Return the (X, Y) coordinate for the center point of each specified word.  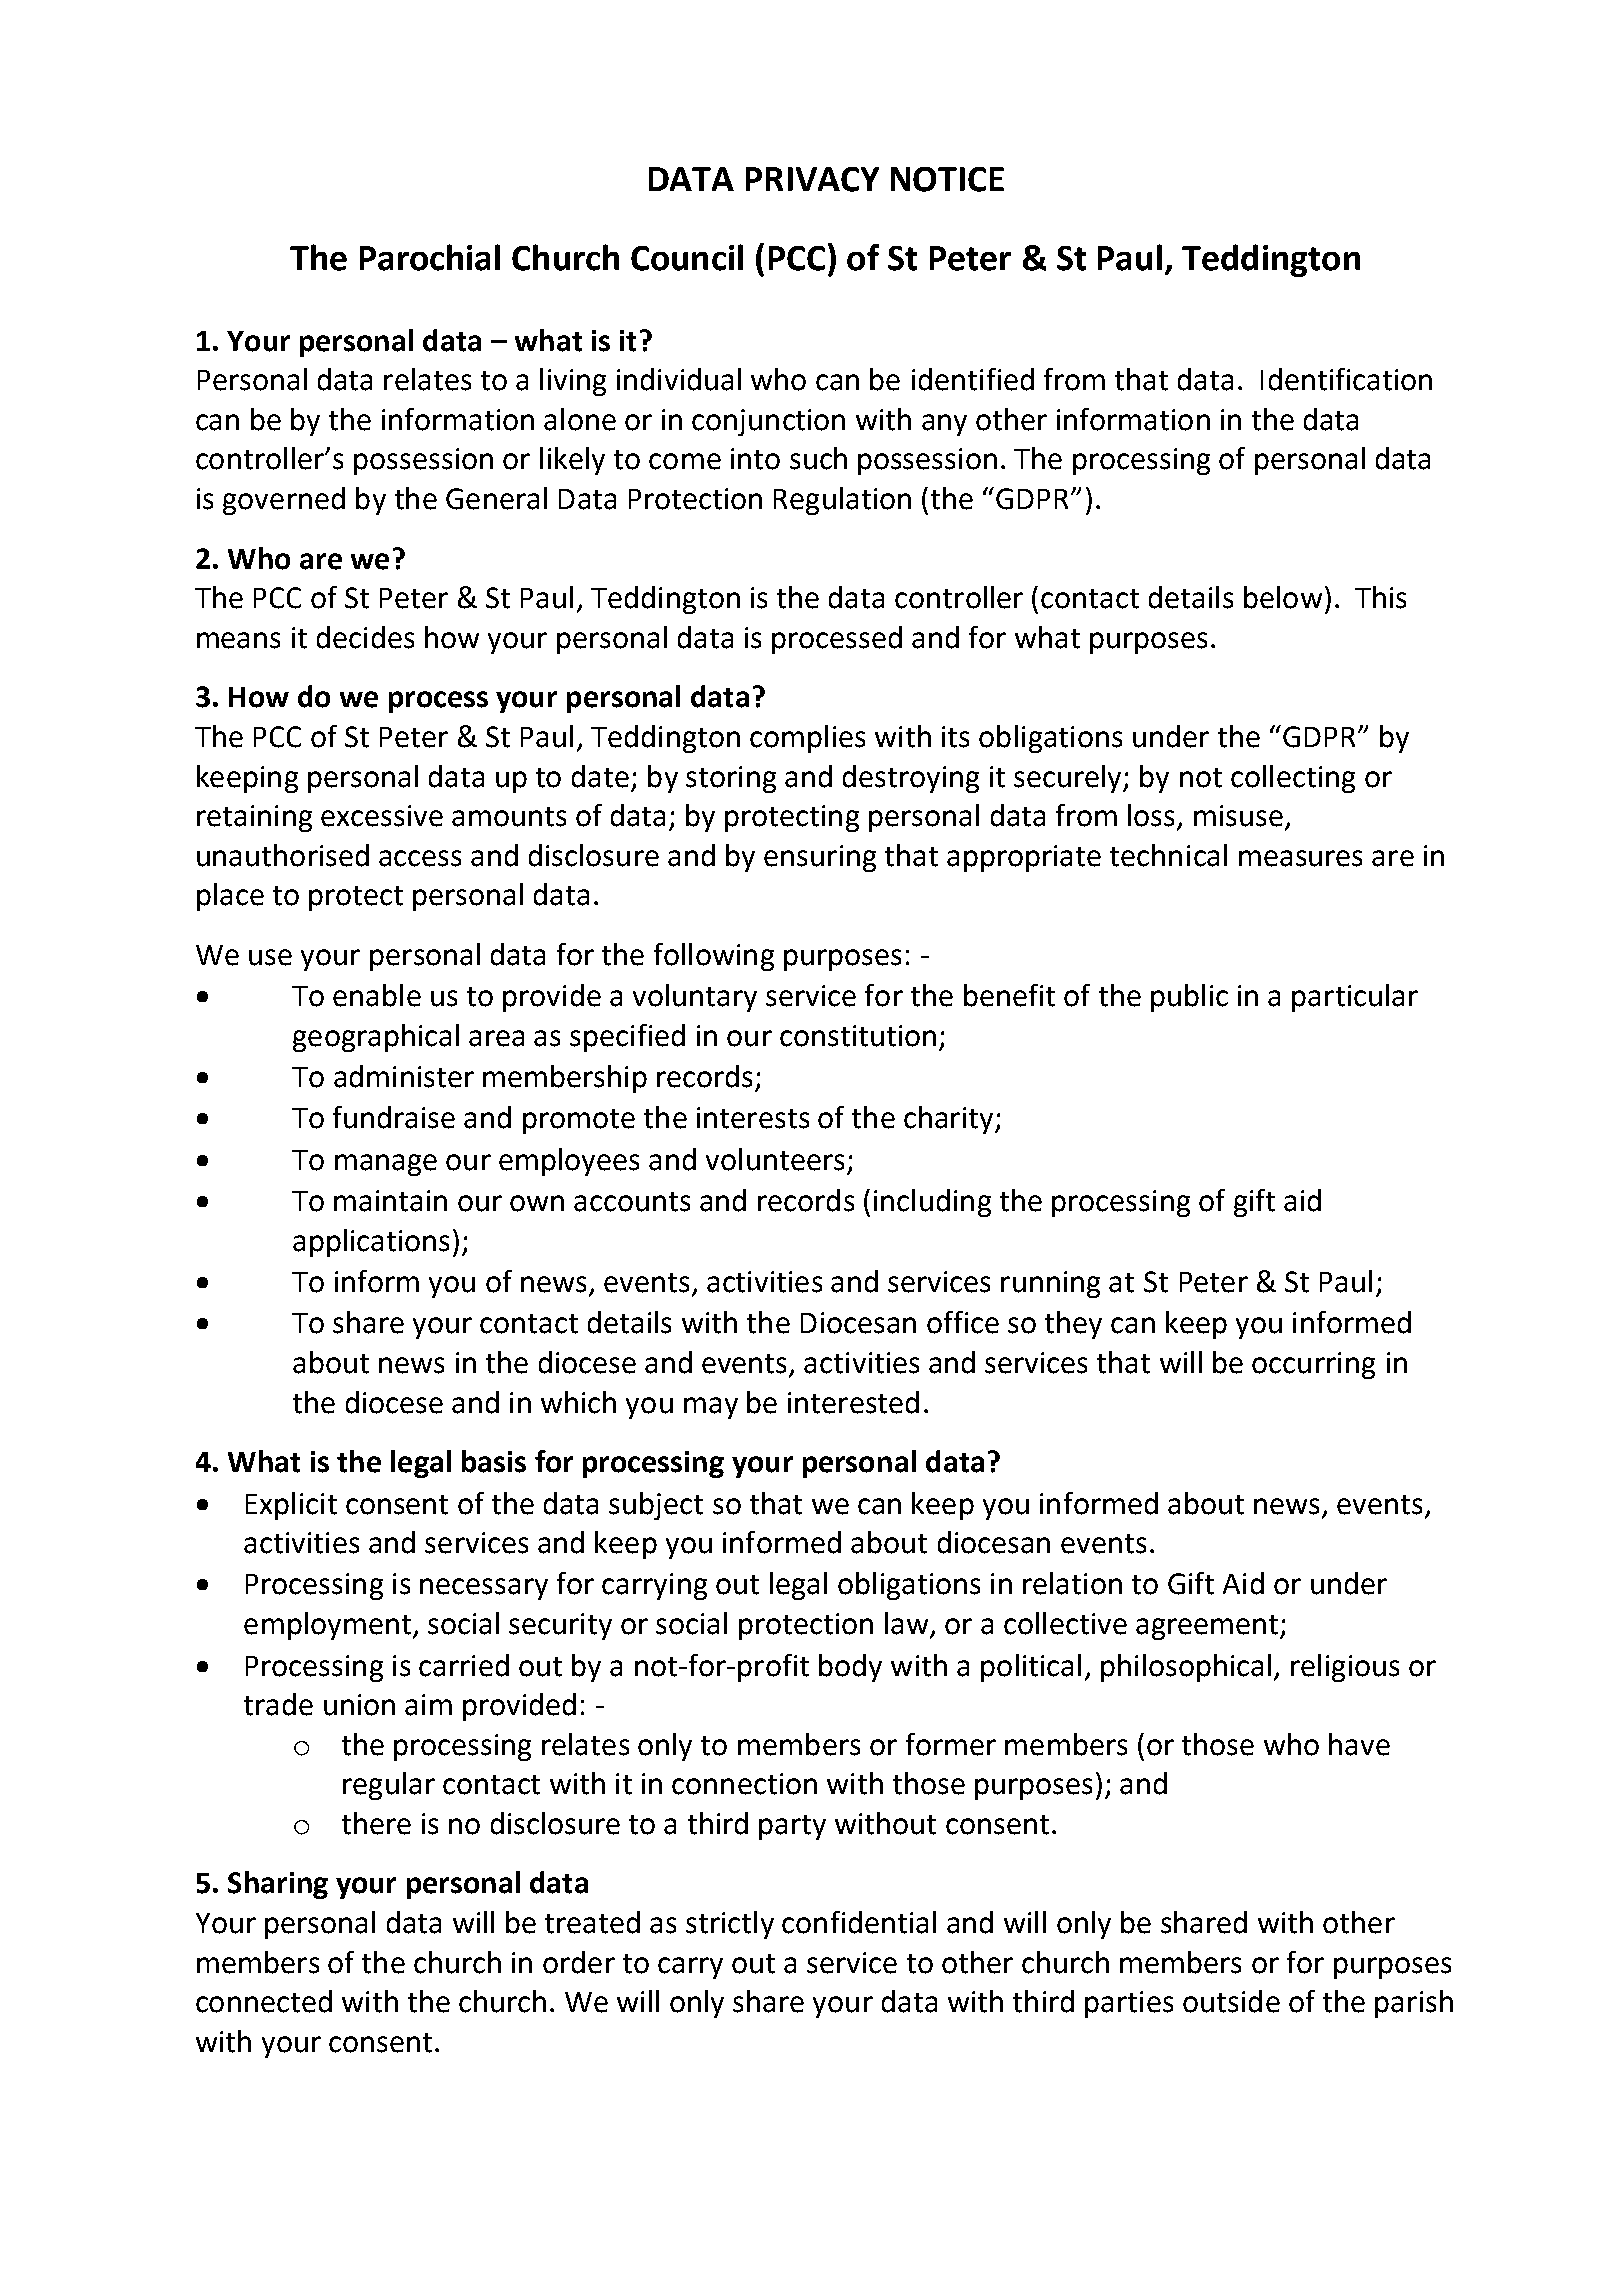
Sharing (278, 1885)
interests (753, 1118)
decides (365, 637)
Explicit (291, 1506)
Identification (1346, 379)
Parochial (430, 257)
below (1283, 597)
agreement (1208, 1627)
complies (807, 739)
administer (404, 1076)
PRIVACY (812, 179)
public (1189, 998)
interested (853, 1402)
